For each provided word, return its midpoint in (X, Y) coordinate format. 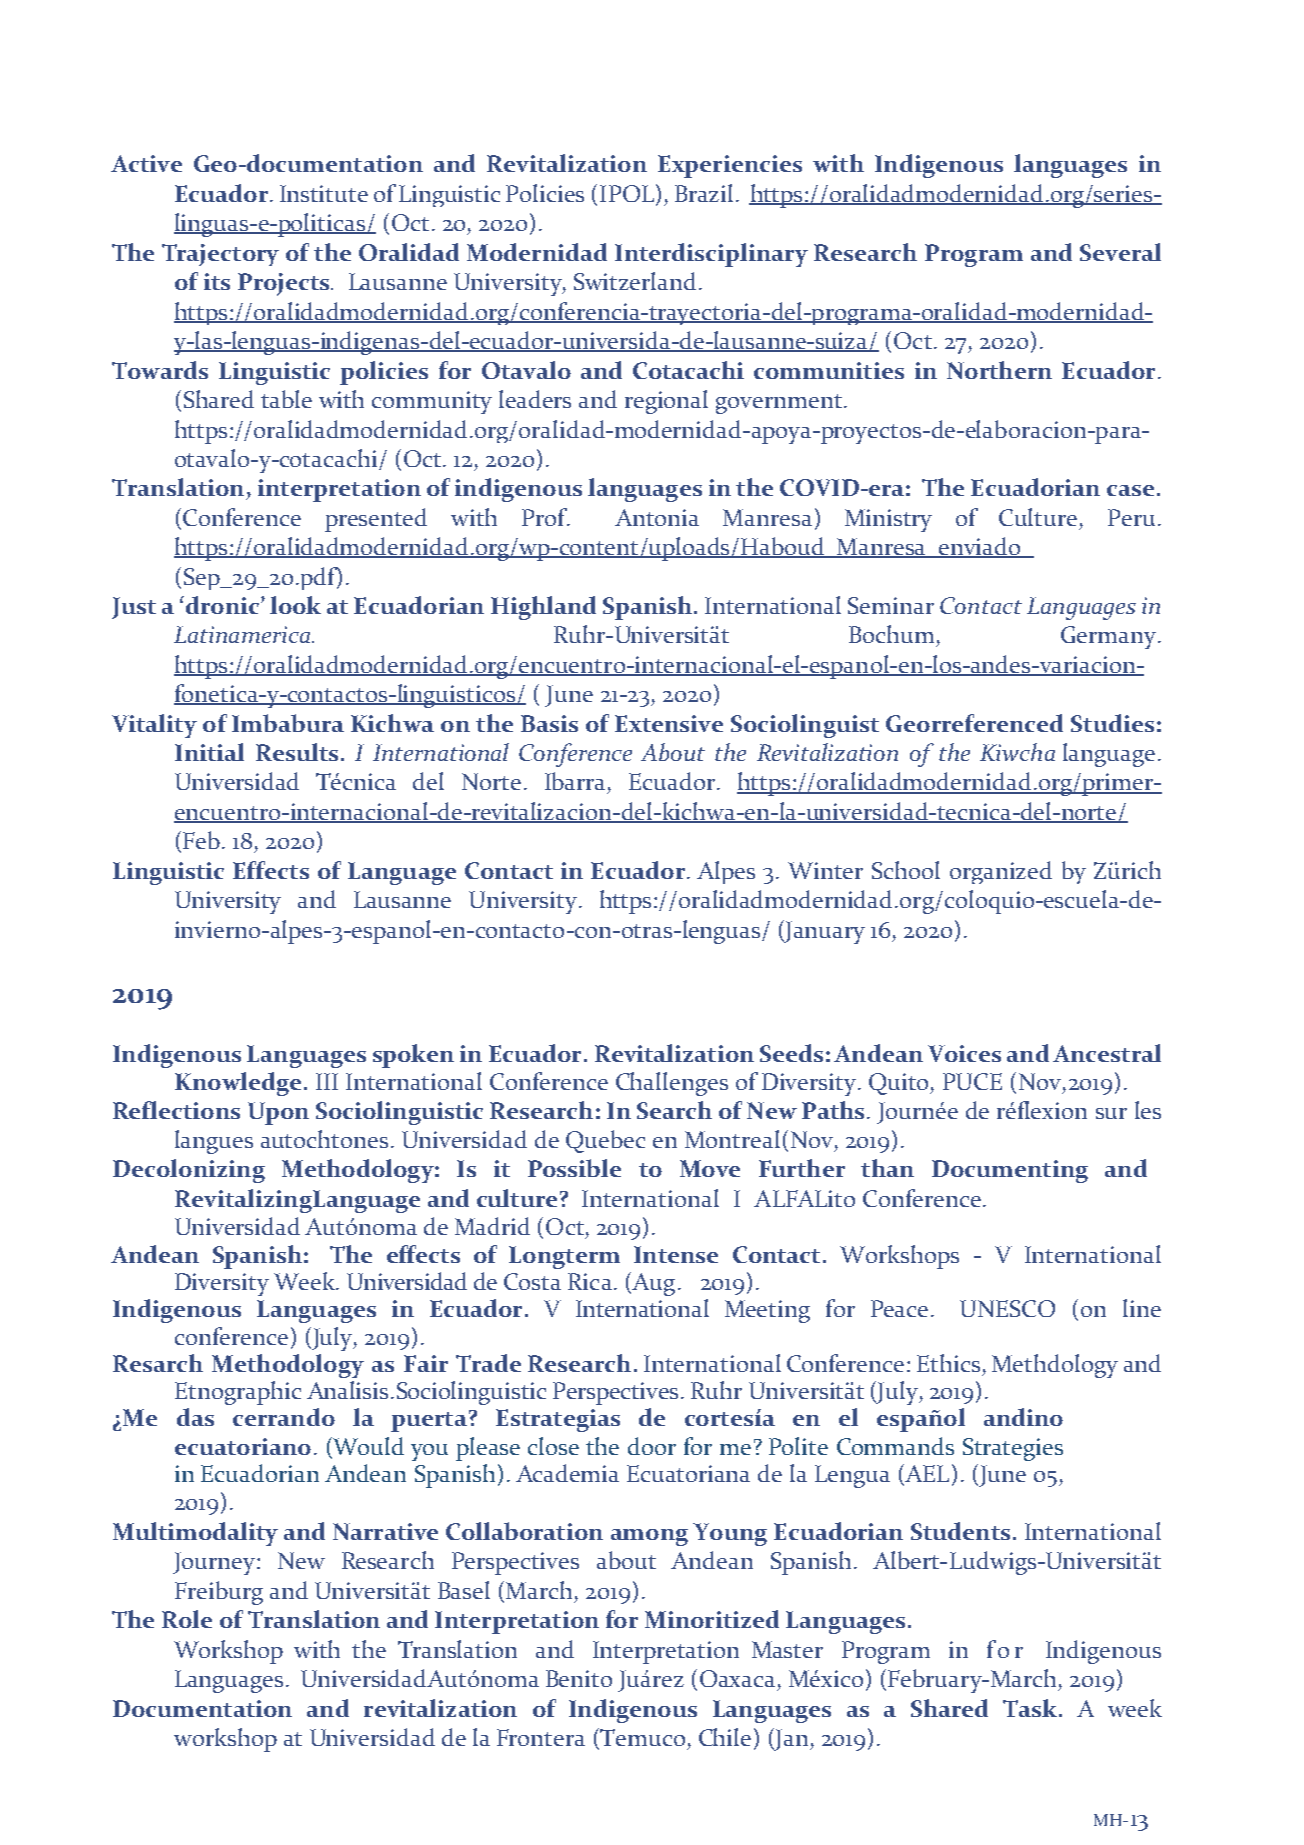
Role (187, 1619)
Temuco (641, 1738)
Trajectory (220, 255)
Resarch (158, 1363)
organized (1001, 872)
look (295, 605)
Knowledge (238, 1084)
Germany (1108, 637)
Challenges (672, 1084)
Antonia (657, 517)
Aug (652, 1284)
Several (1120, 252)
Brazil (704, 193)
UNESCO (1007, 1308)
